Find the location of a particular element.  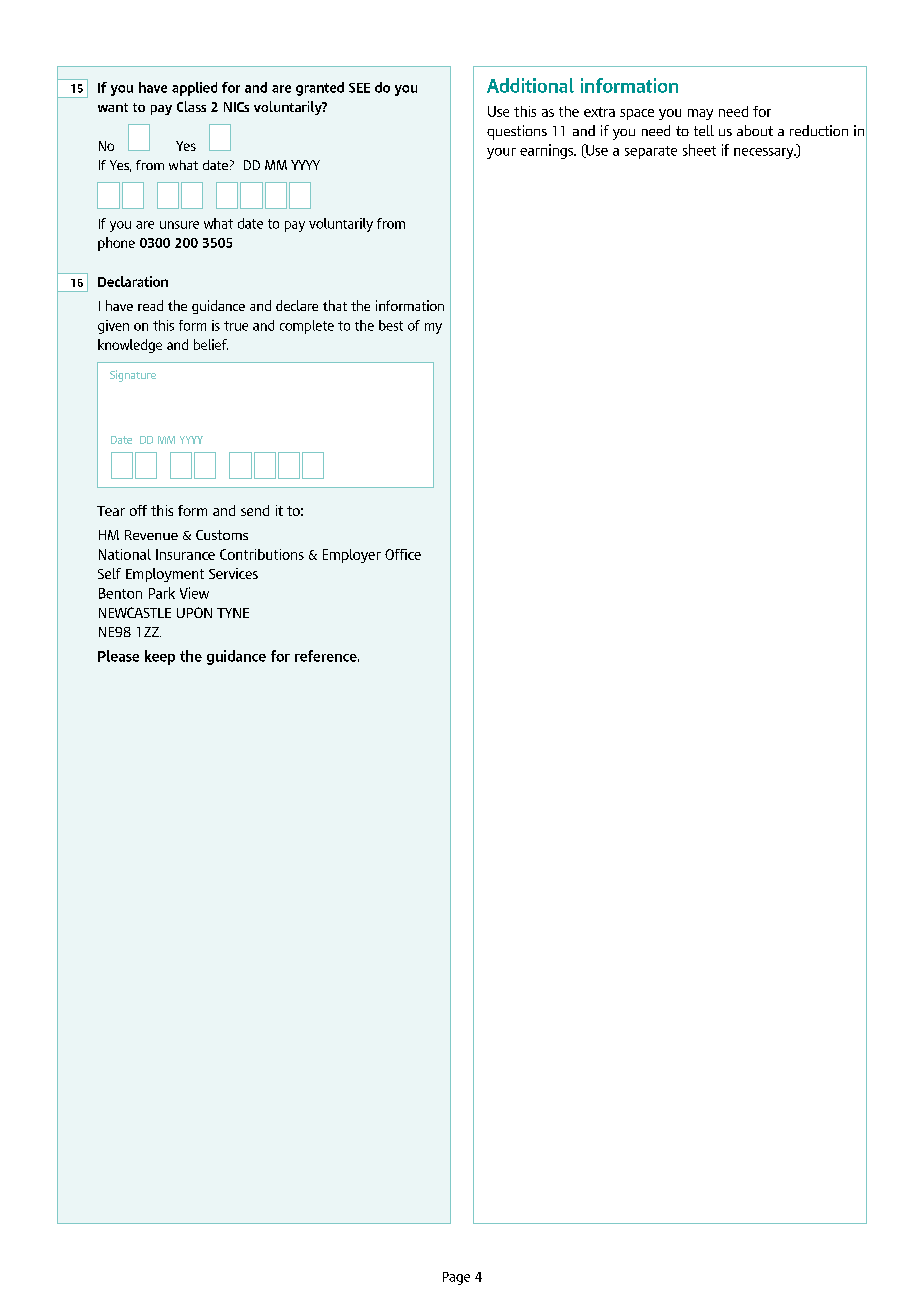

your is located at coordinates (501, 153).
